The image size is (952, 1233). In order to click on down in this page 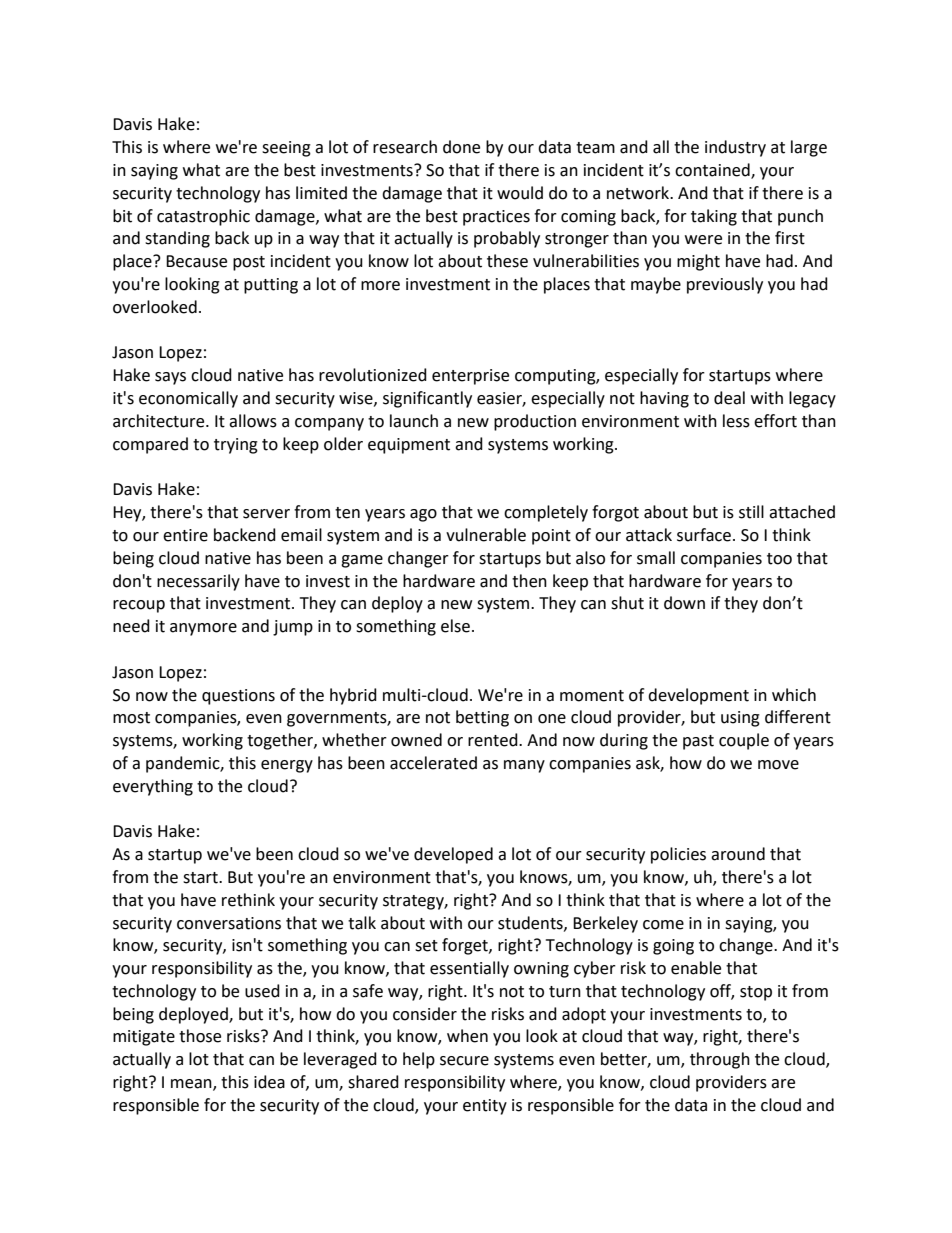, I will do `click(684, 603)`.
